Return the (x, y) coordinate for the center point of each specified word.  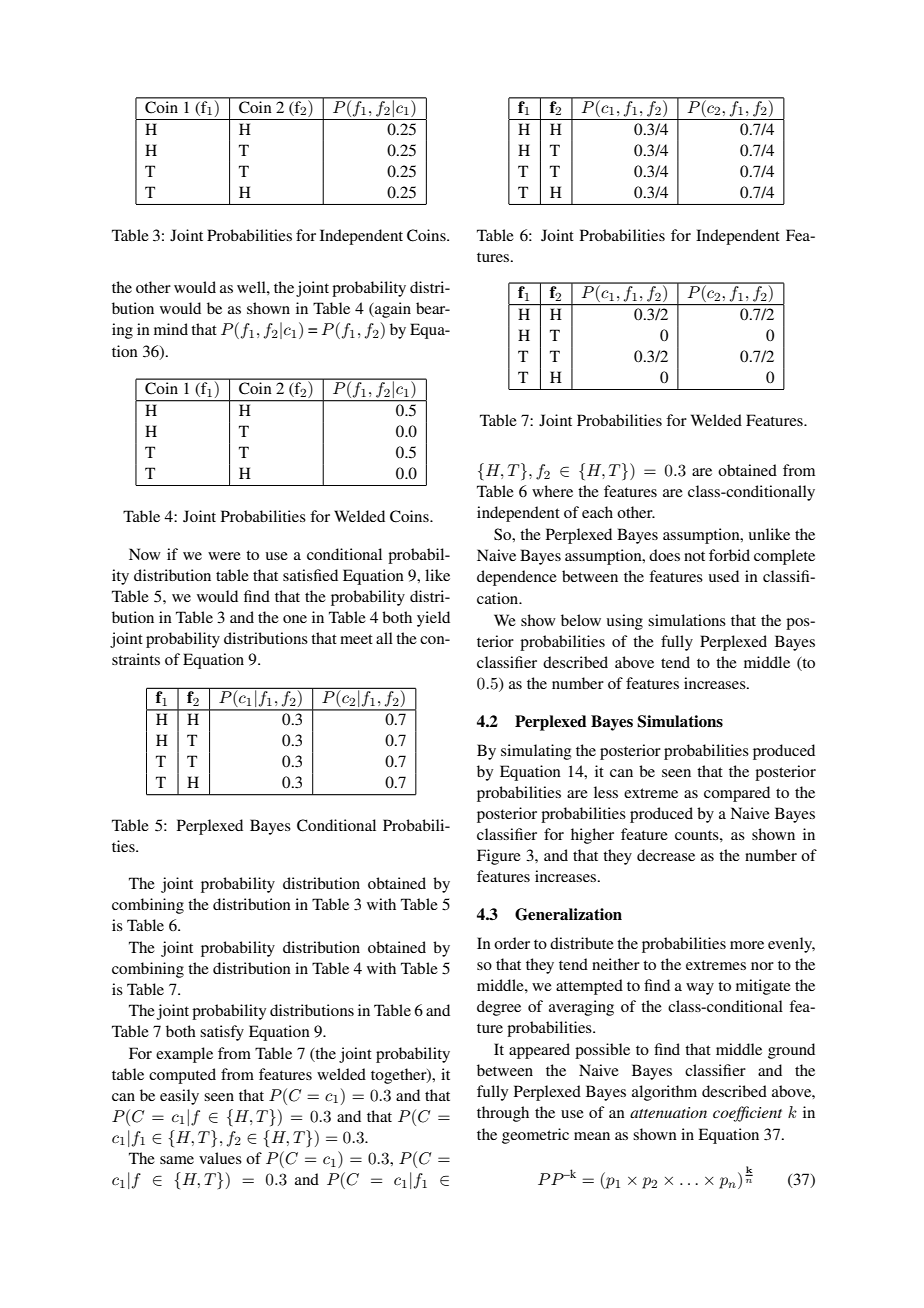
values (220, 1158)
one (295, 619)
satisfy (222, 1033)
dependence (517, 578)
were (224, 556)
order (512, 943)
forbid (729, 555)
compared (737, 794)
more (747, 945)
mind (171, 329)
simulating (536, 752)
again (392, 310)
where (552, 491)
